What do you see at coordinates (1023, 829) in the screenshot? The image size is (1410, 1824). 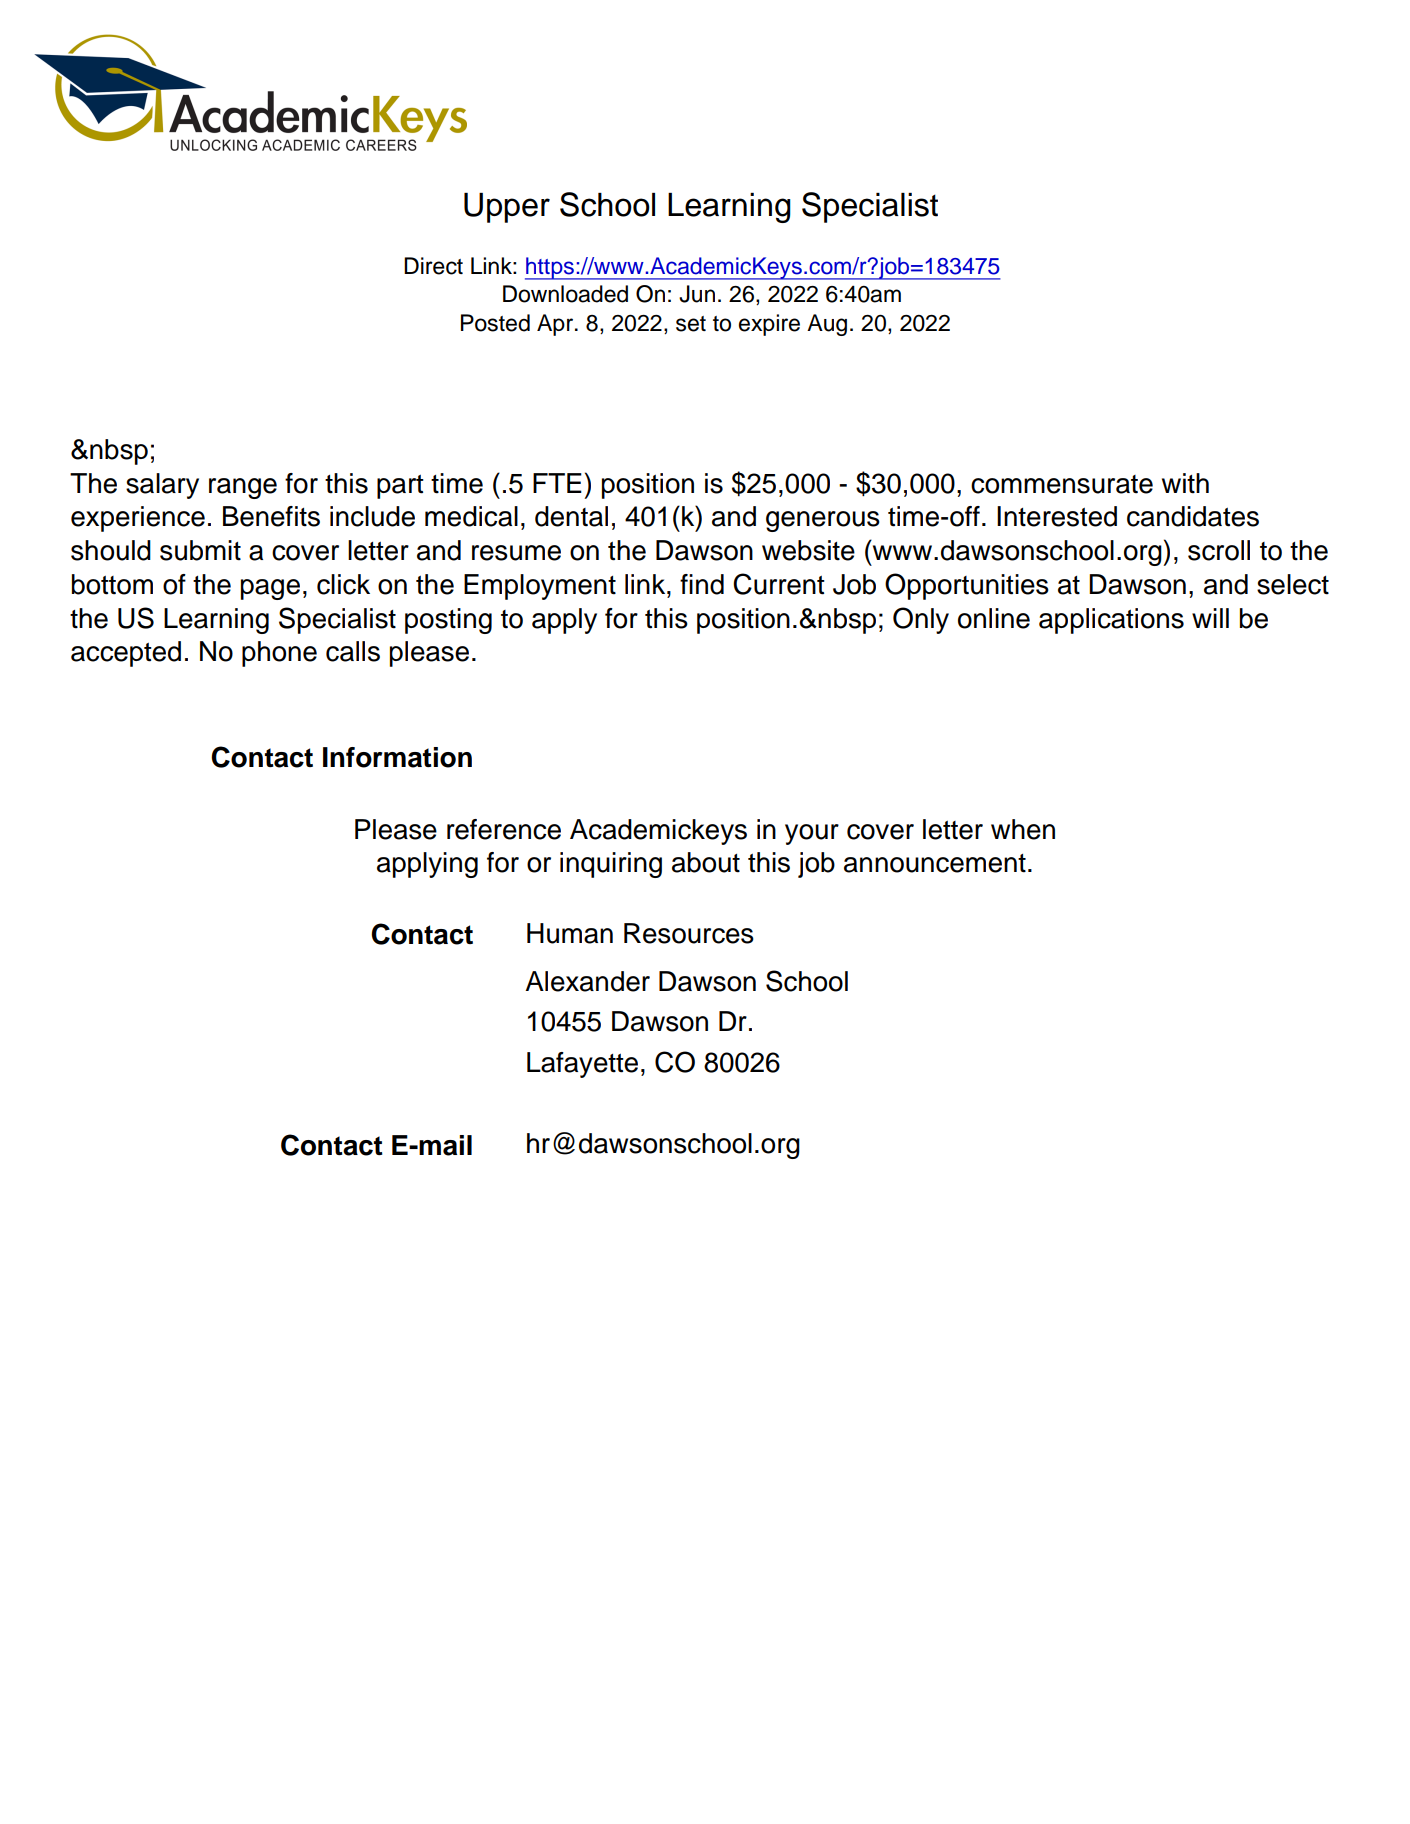 I see `when` at bounding box center [1023, 829].
